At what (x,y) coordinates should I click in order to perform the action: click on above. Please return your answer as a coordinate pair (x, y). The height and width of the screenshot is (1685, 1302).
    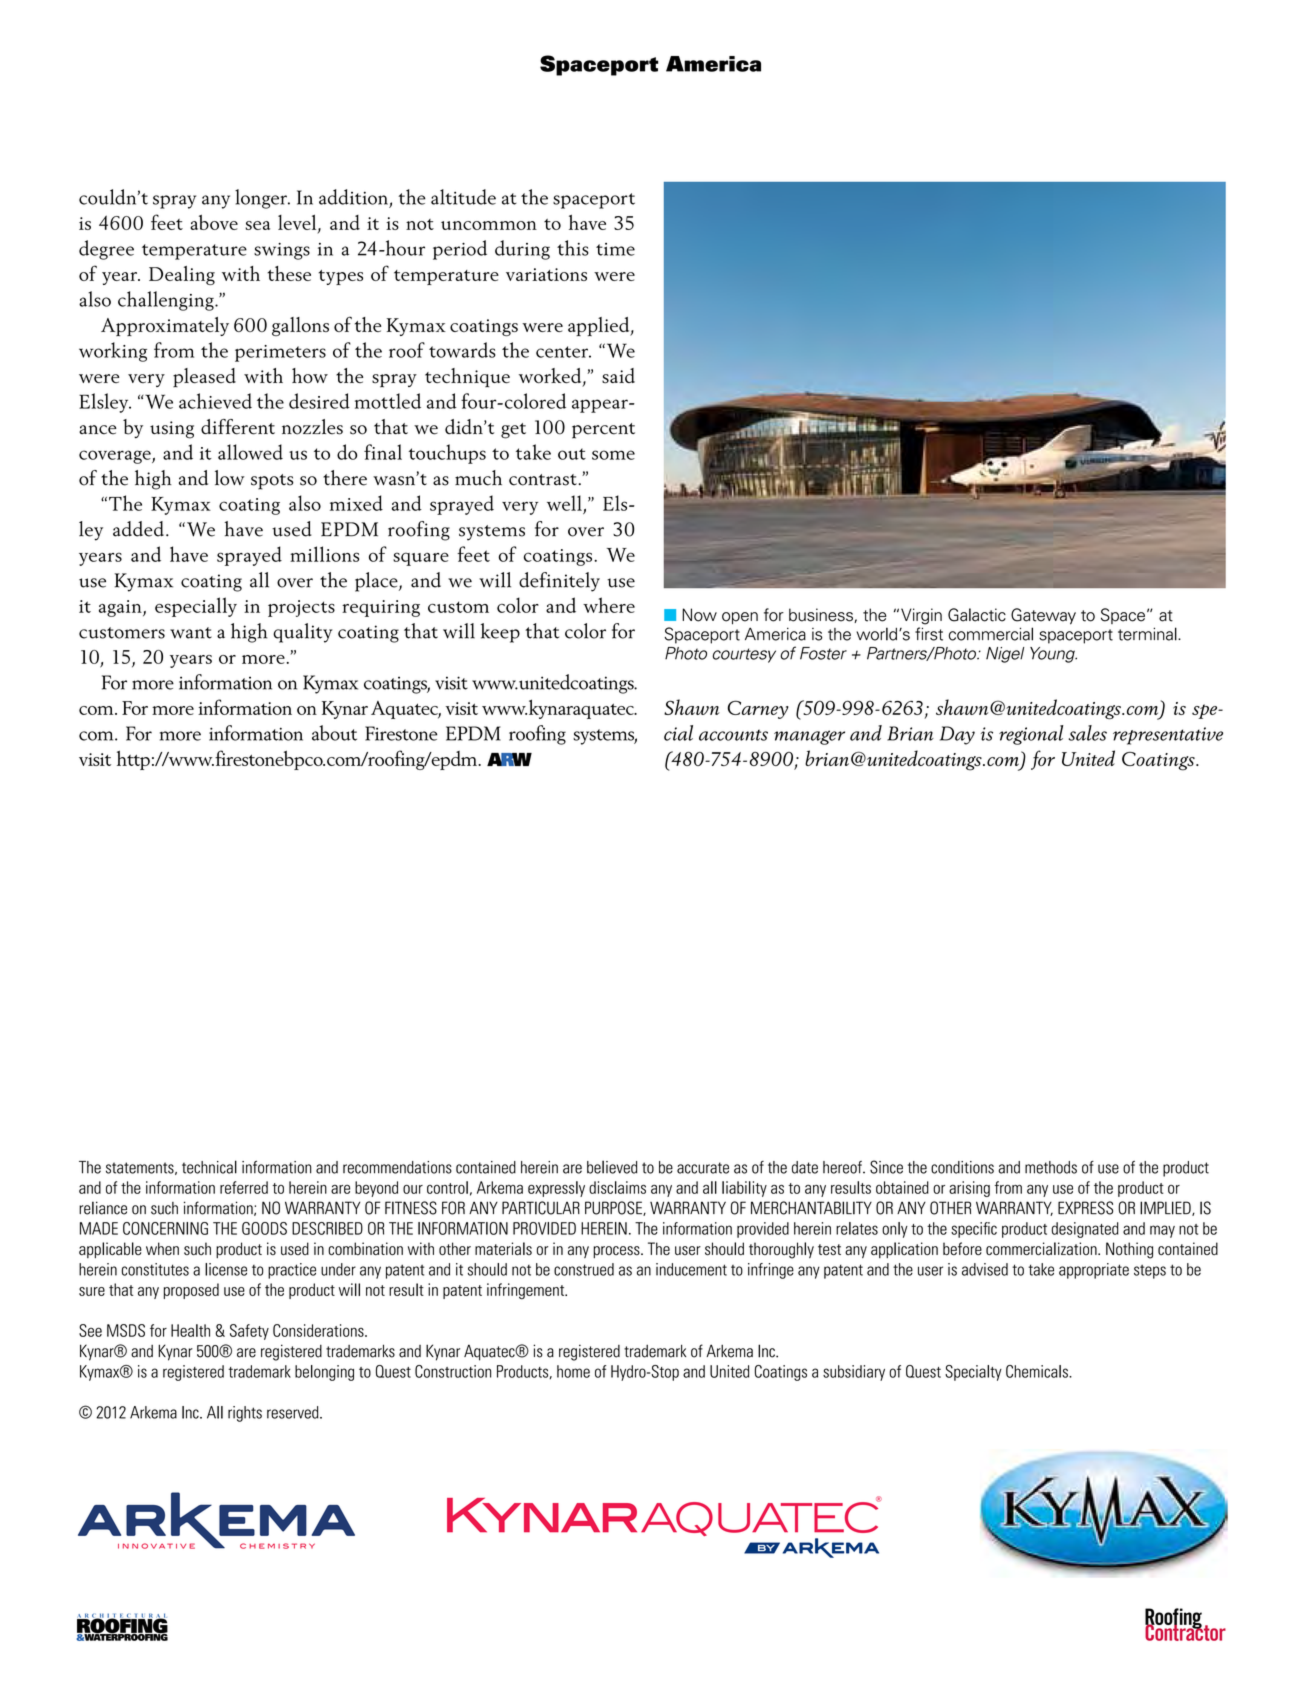
    Looking at the image, I should click on (214, 222).
